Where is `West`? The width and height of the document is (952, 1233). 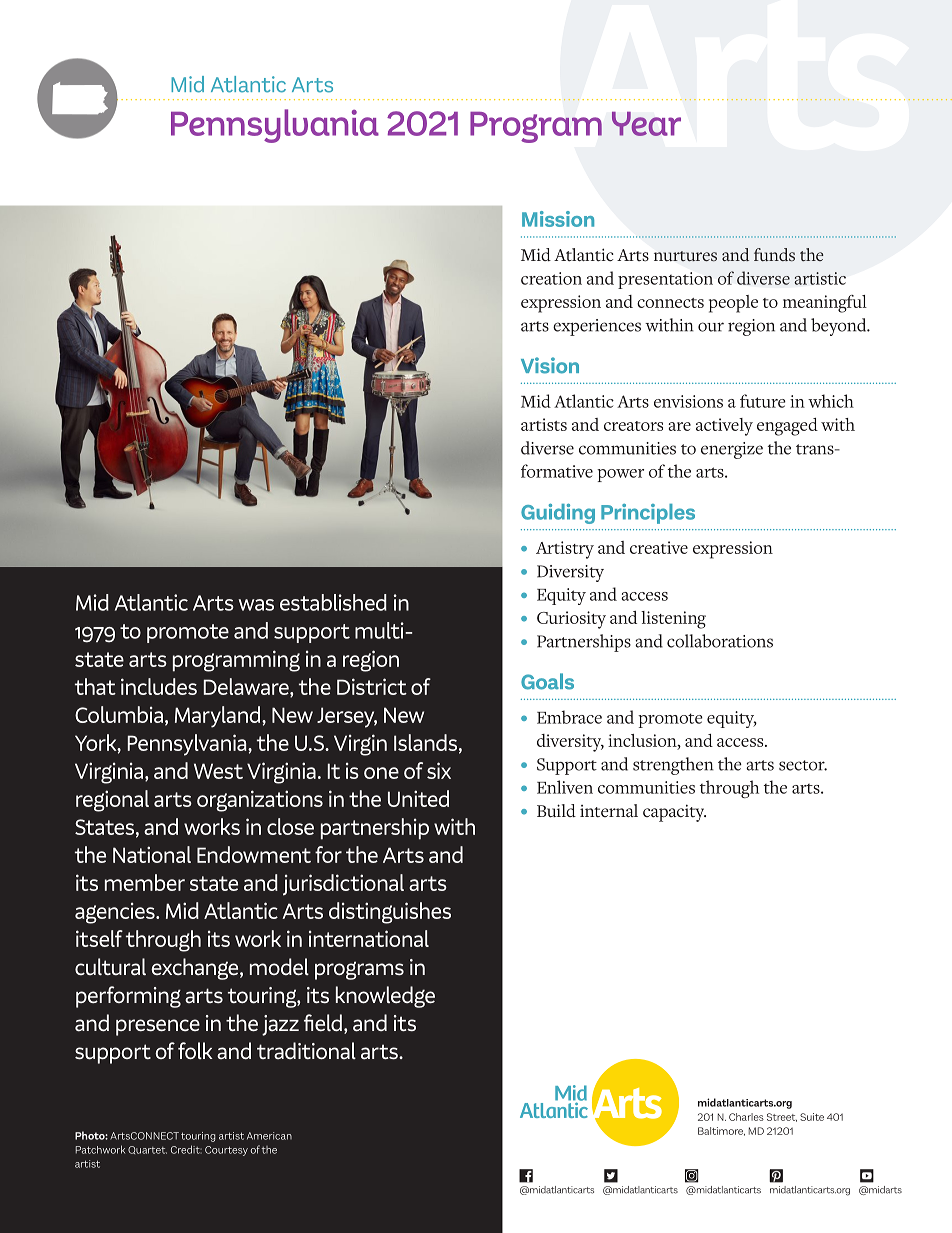
West is located at coordinates (218, 771).
